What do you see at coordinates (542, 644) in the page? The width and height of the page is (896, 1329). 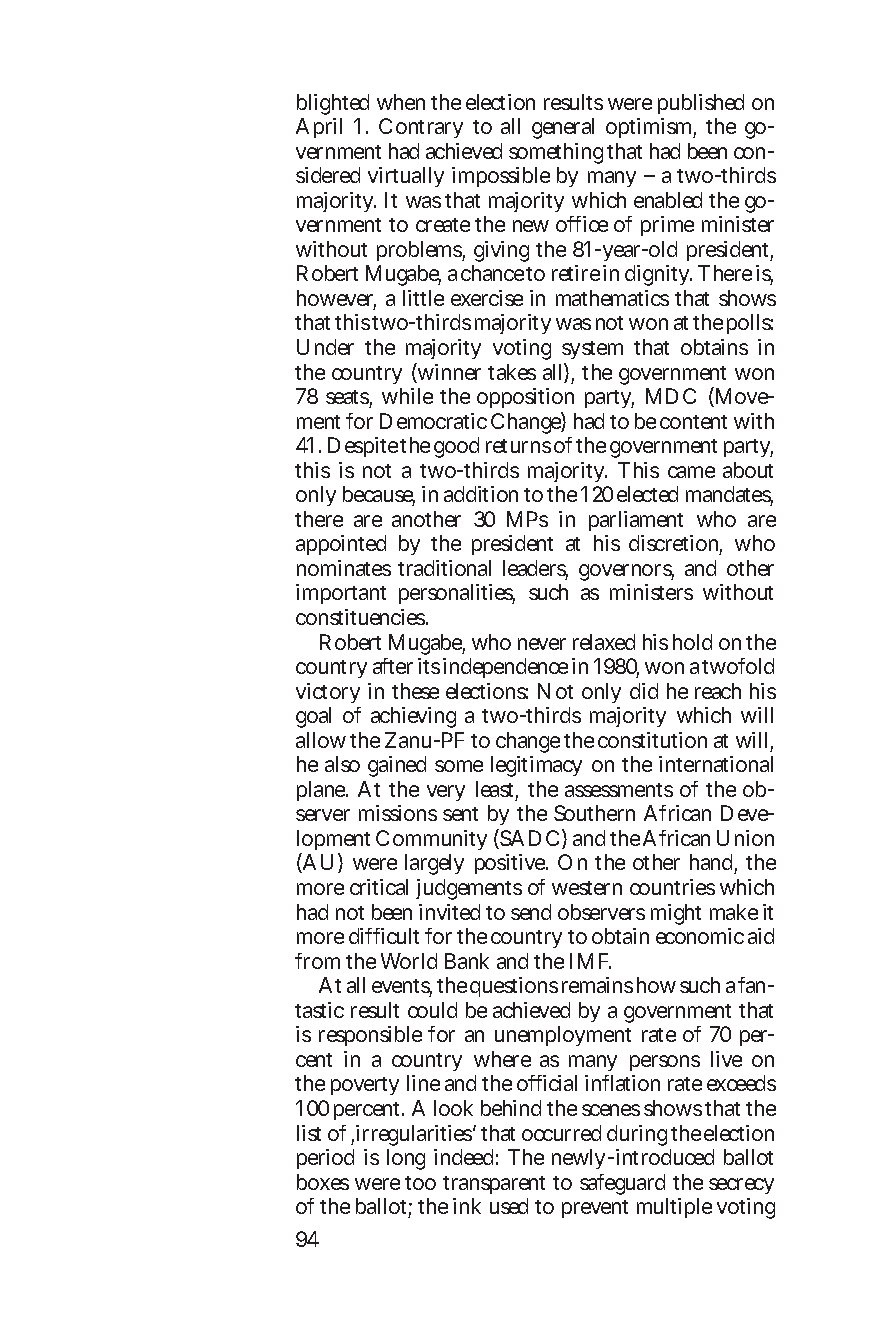 I see `never` at bounding box center [542, 644].
